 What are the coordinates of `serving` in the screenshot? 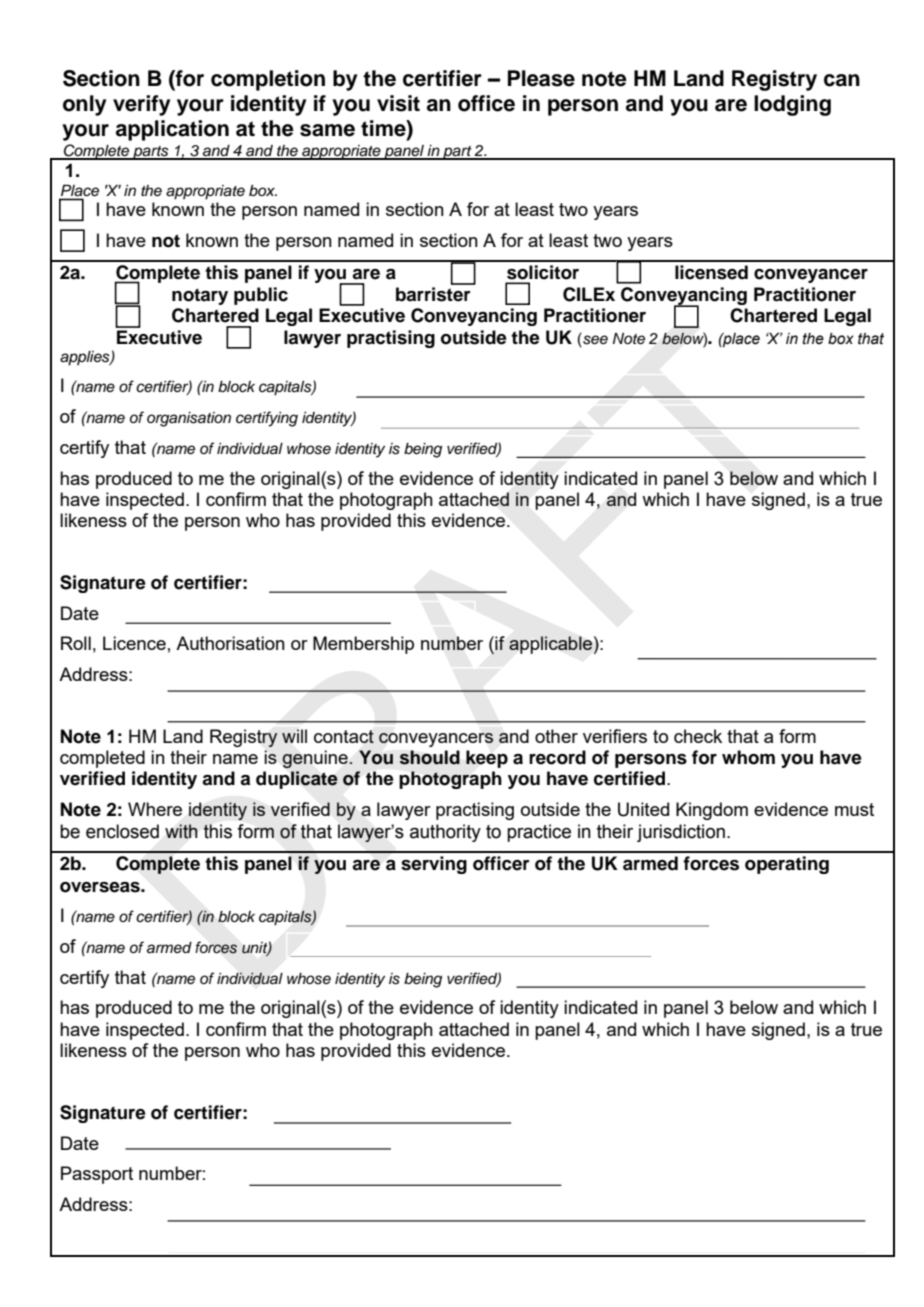 It's located at (434, 865).
